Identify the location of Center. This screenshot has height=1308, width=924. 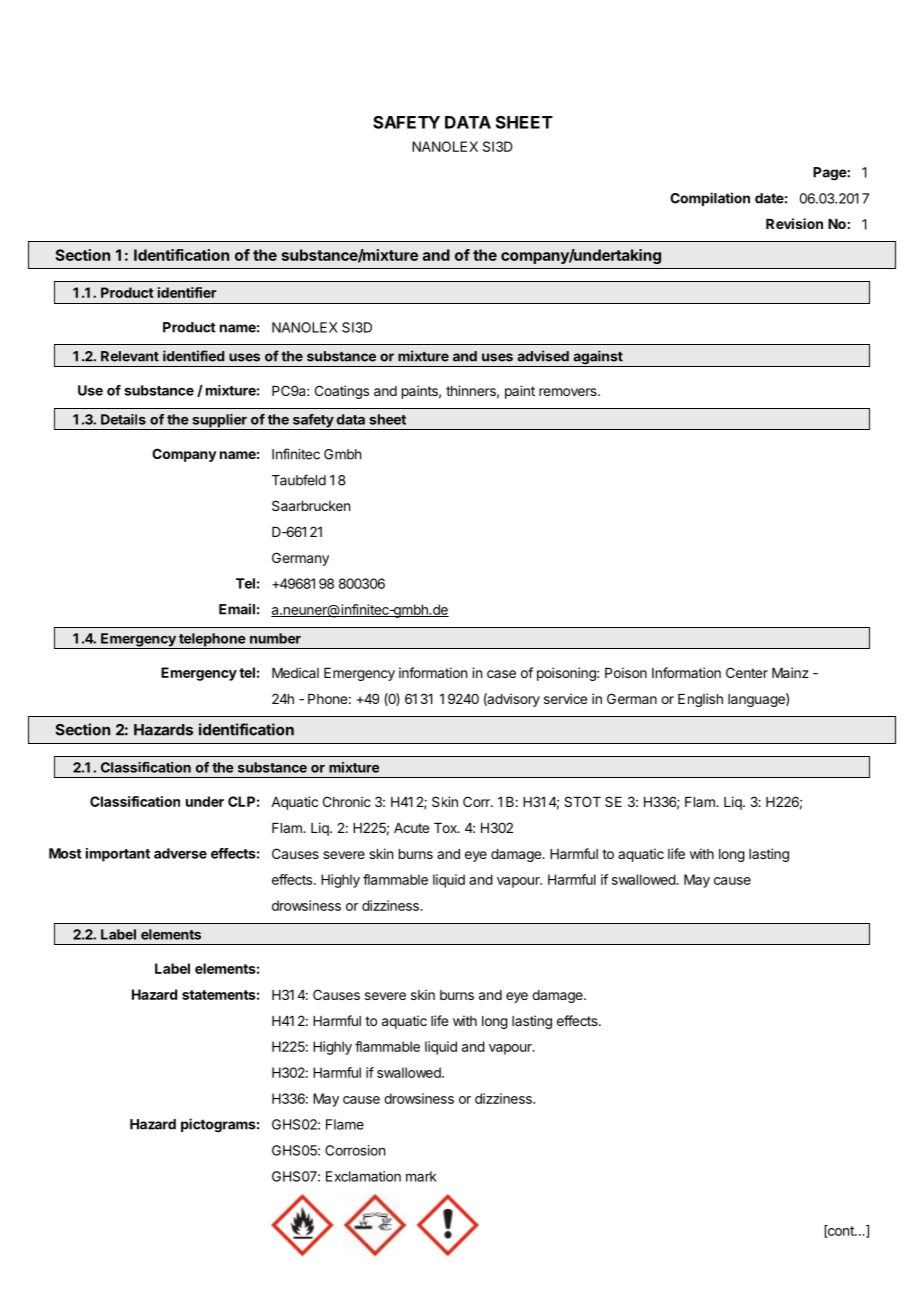
(747, 672).
